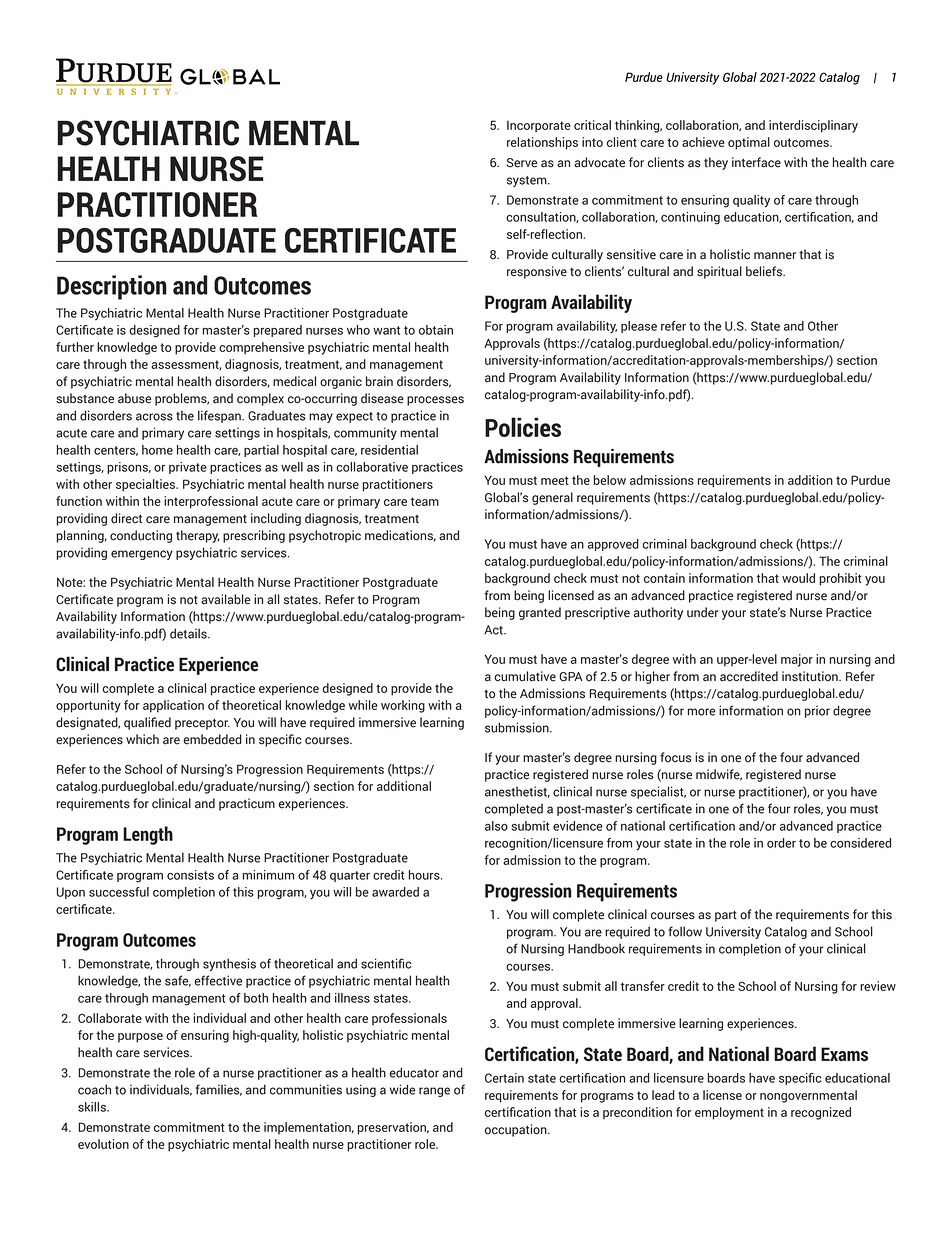  What do you see at coordinates (496, 826) in the page?
I see `also` at bounding box center [496, 826].
